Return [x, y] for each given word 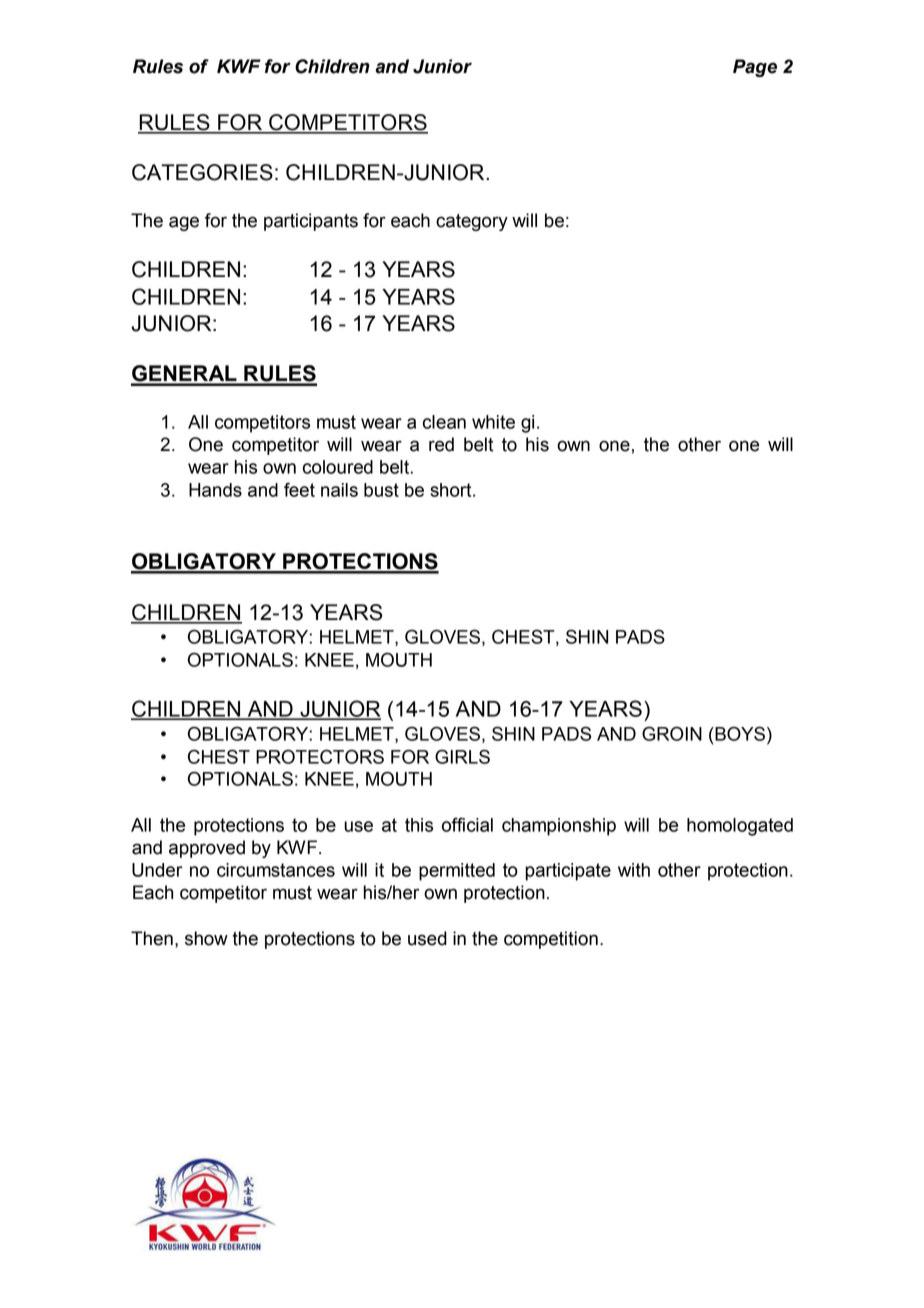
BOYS [739, 733]
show [206, 938]
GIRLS [462, 756]
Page [755, 68]
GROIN [672, 733]
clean [444, 422]
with [634, 870]
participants [311, 222]
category [472, 222]
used [427, 938]
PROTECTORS [320, 756]
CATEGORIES [202, 172]
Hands [215, 490]
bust [381, 490]
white [493, 422]
